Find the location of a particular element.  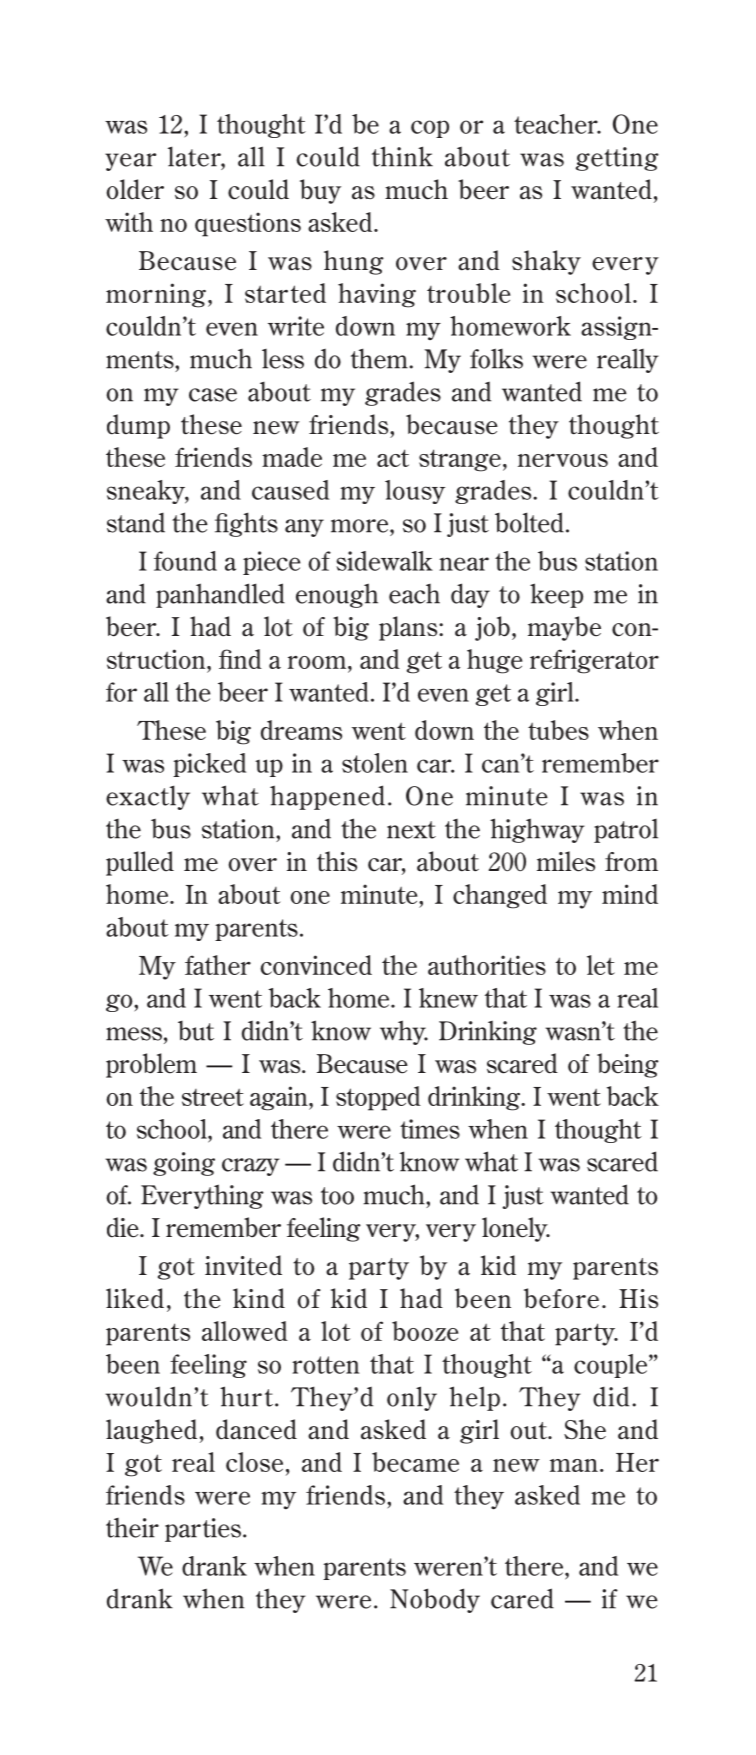

getting is located at coordinates (617, 159).
